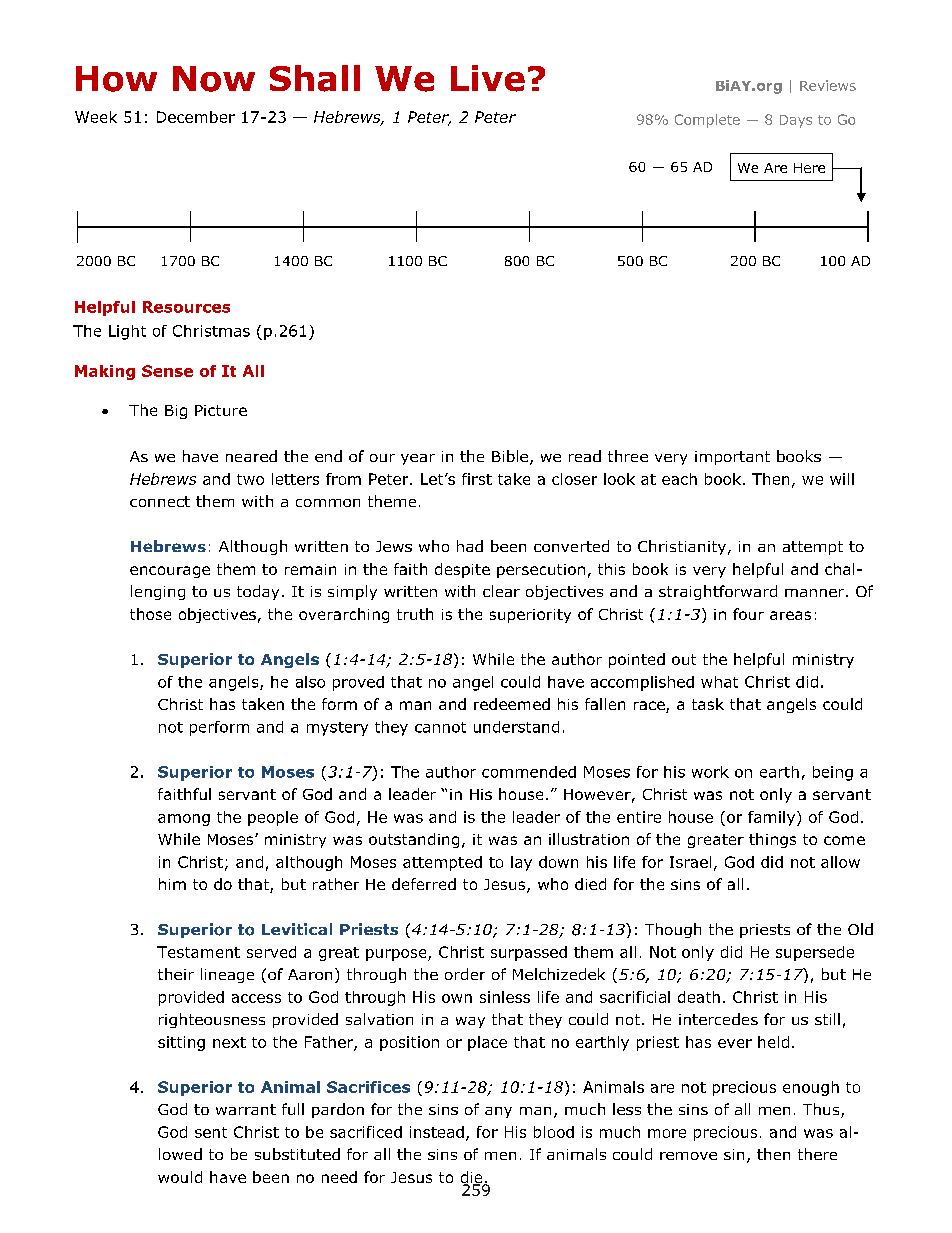 This document has width=952, height=1233. I want to click on Live, so click(488, 78).
